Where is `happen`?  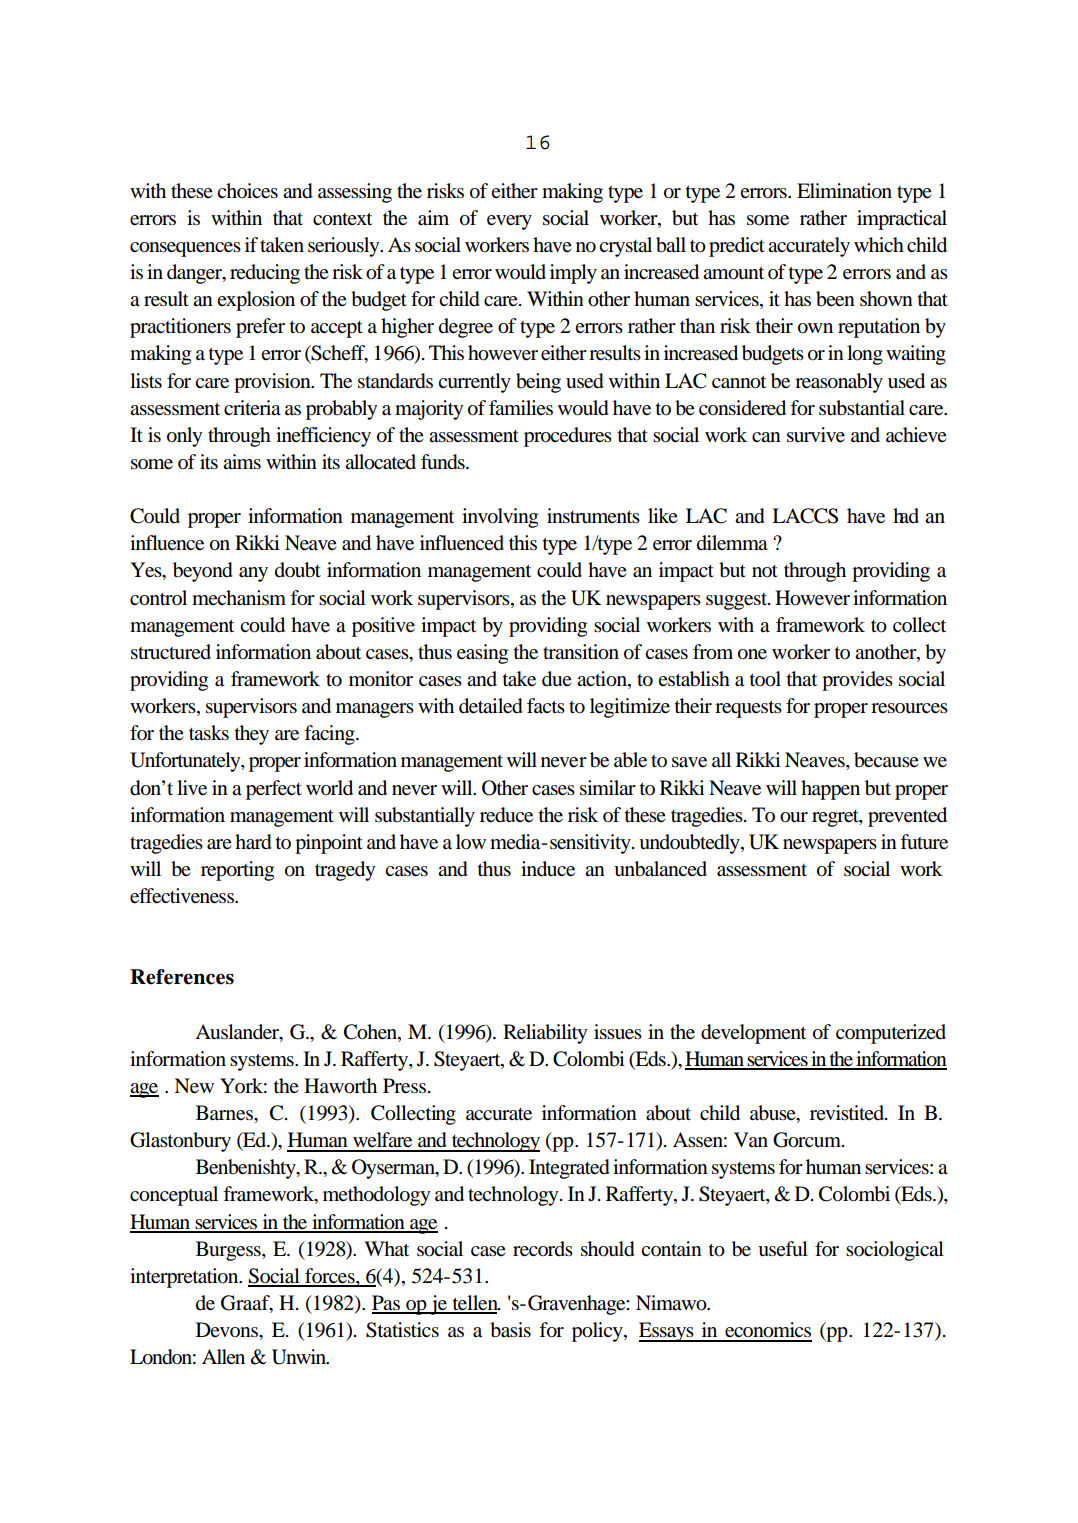 happen is located at coordinates (830, 790).
